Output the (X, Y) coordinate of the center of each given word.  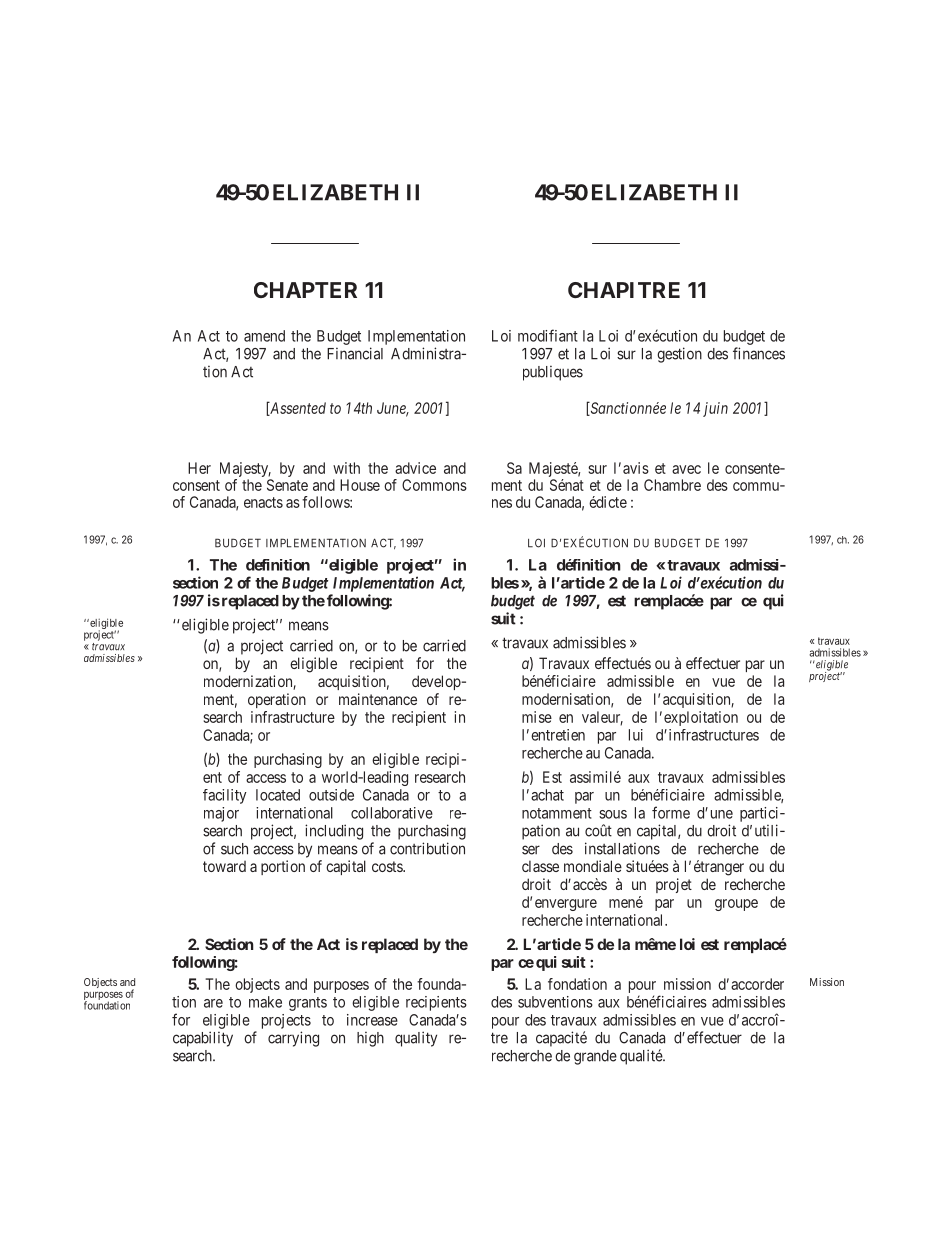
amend (264, 336)
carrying (293, 1039)
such (234, 849)
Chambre (672, 485)
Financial (355, 353)
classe (540, 866)
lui (636, 735)
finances (759, 353)
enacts (263, 502)
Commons (434, 485)
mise (537, 717)
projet (674, 885)
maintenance (378, 699)
